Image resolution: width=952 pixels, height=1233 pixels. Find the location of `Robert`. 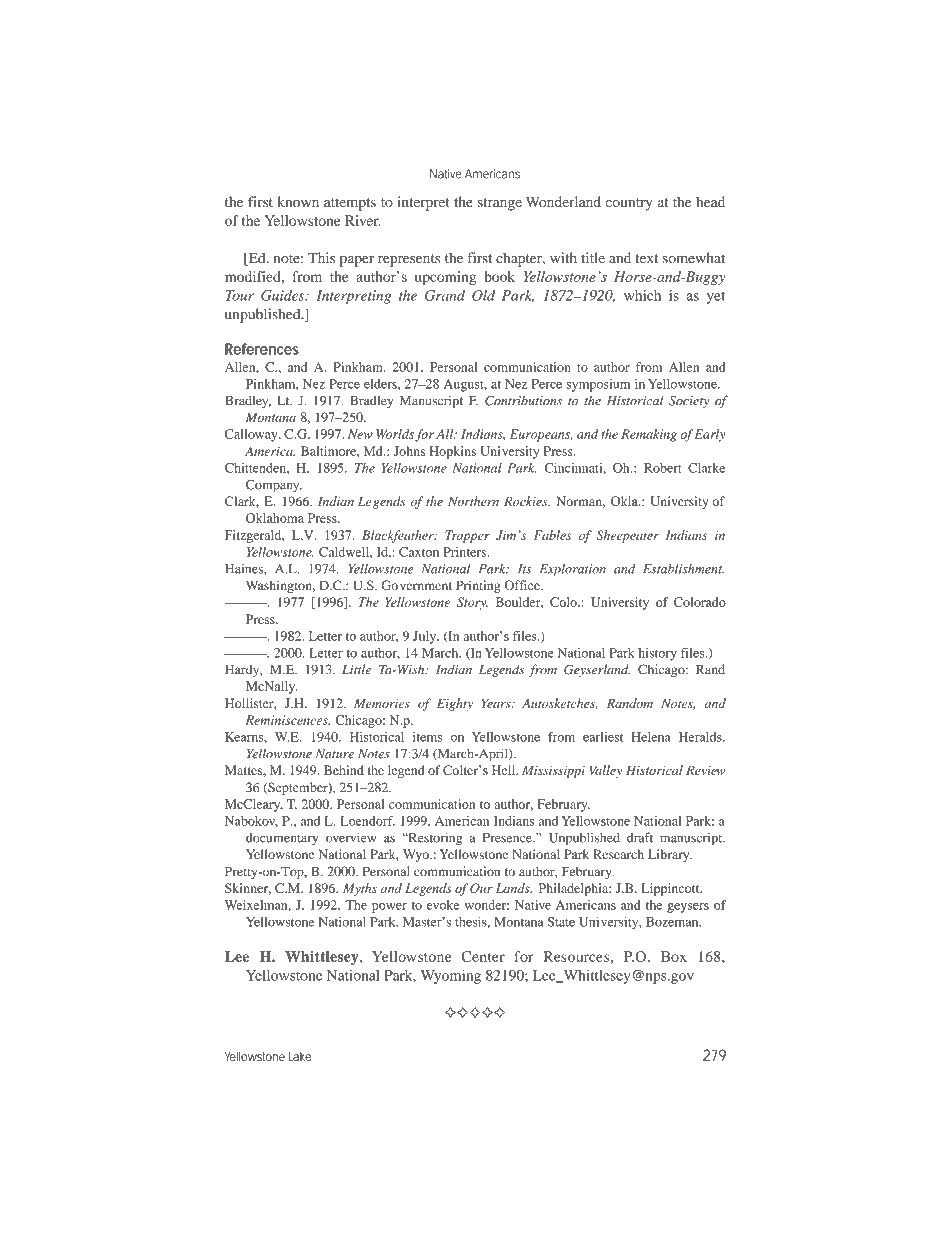

Robert is located at coordinates (663, 468).
